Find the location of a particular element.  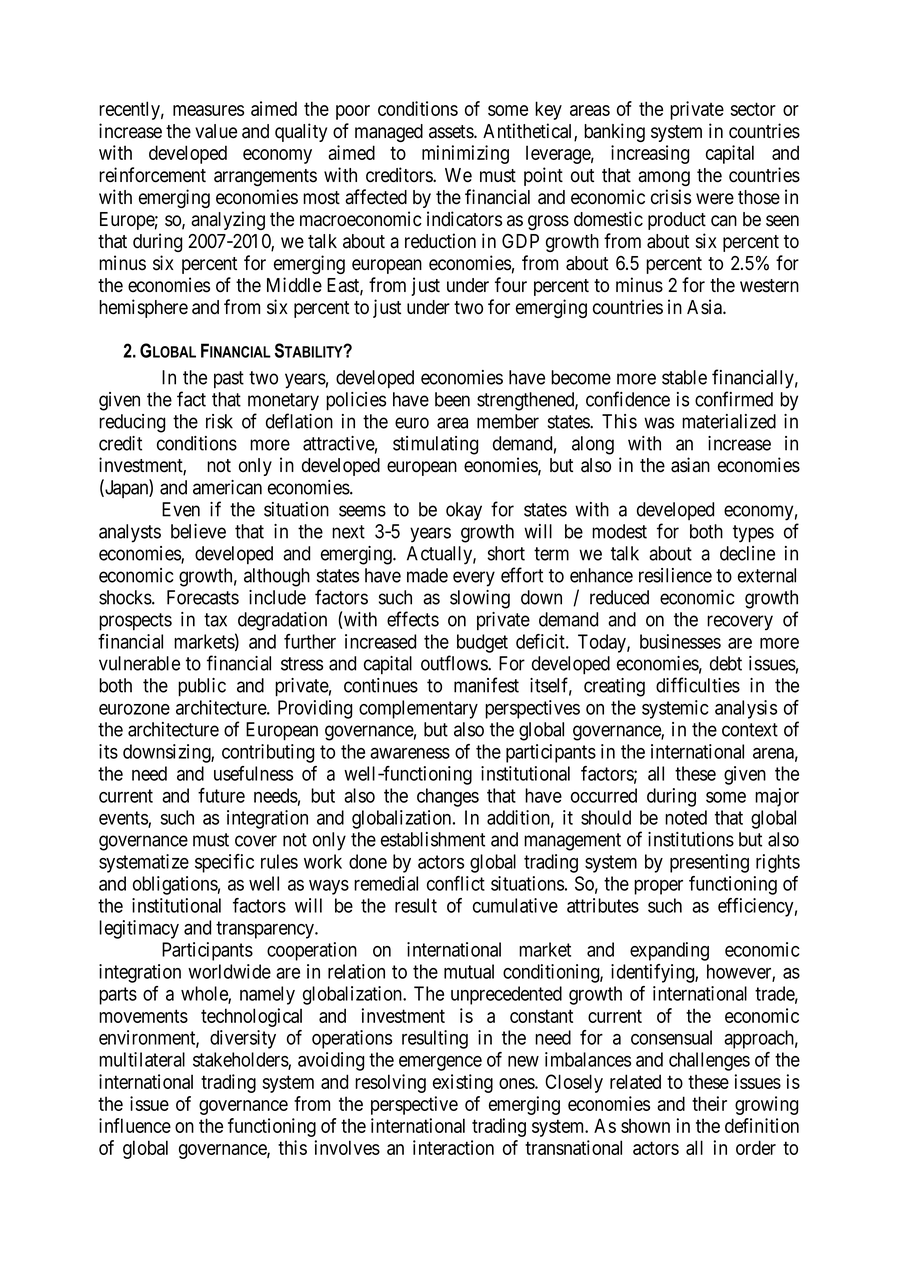

assets is located at coordinates (452, 132).
